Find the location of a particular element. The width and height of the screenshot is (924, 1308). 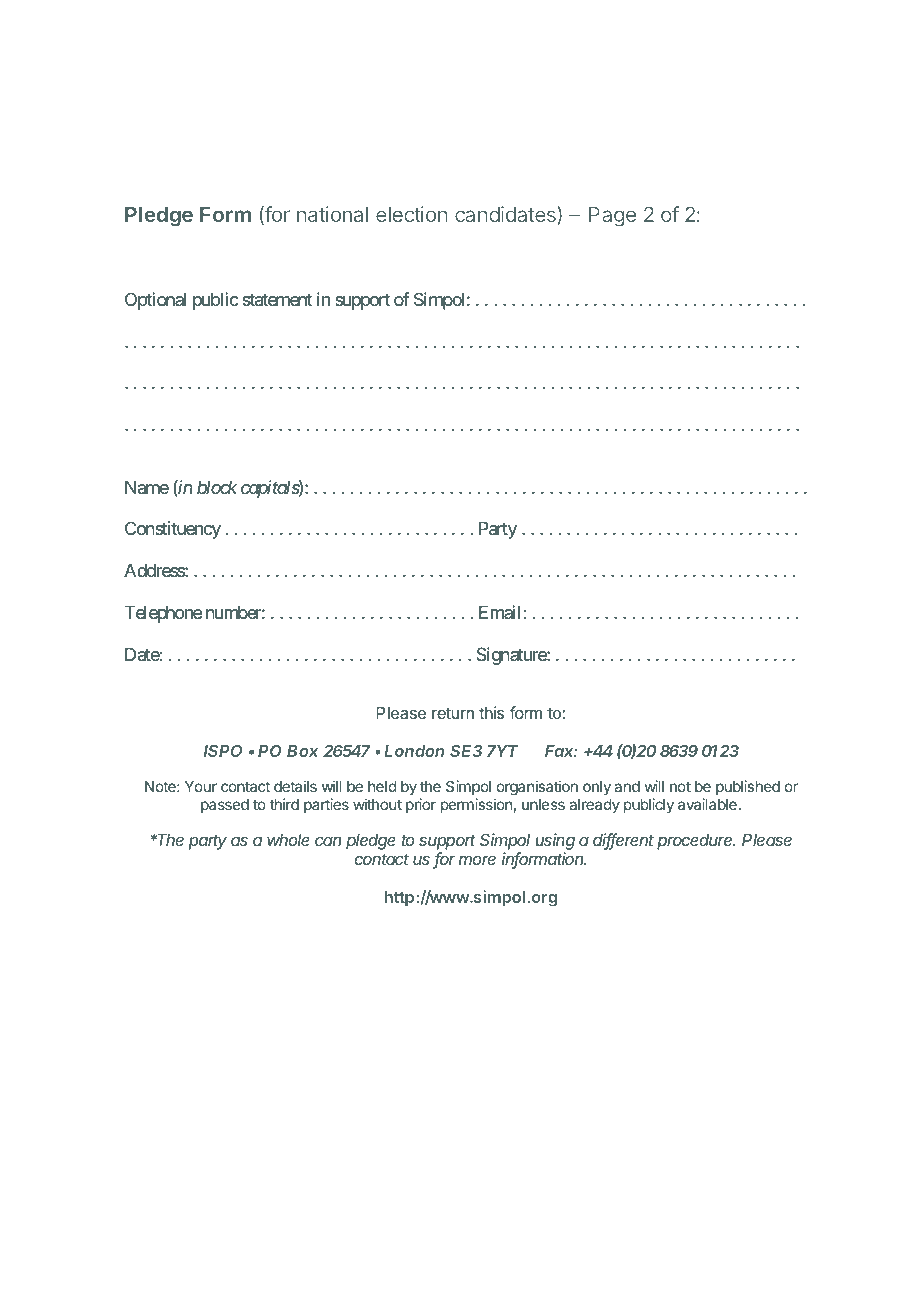

national is located at coordinates (332, 214).
